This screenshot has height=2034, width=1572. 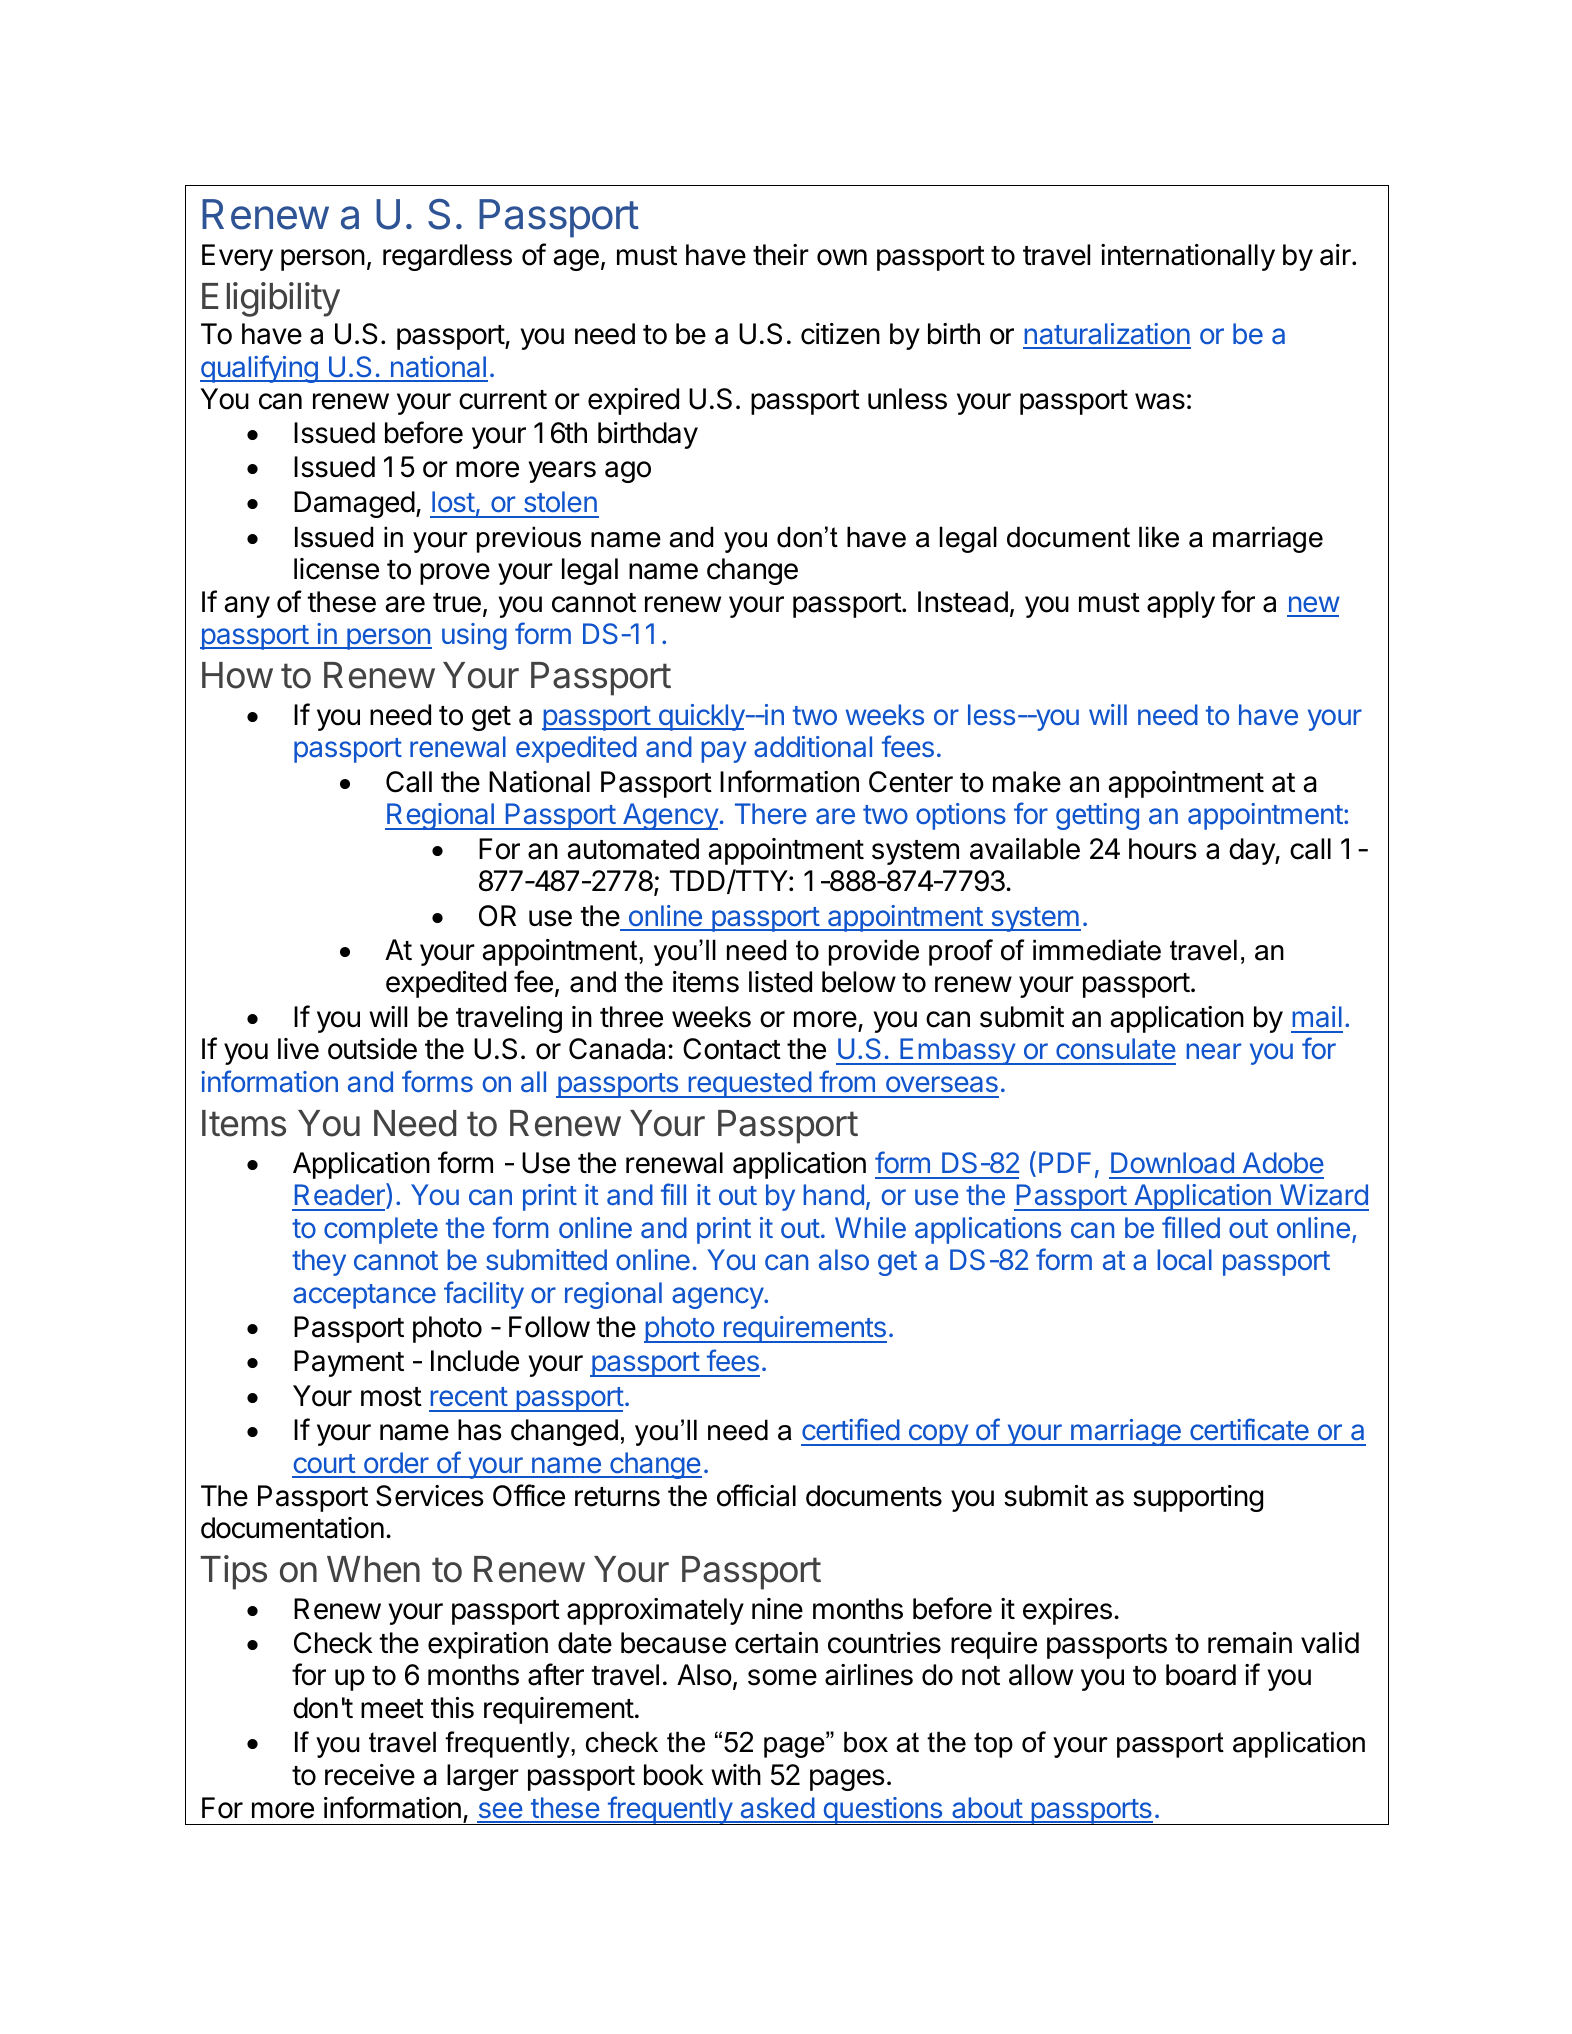 I want to click on near, so click(x=1213, y=1051).
